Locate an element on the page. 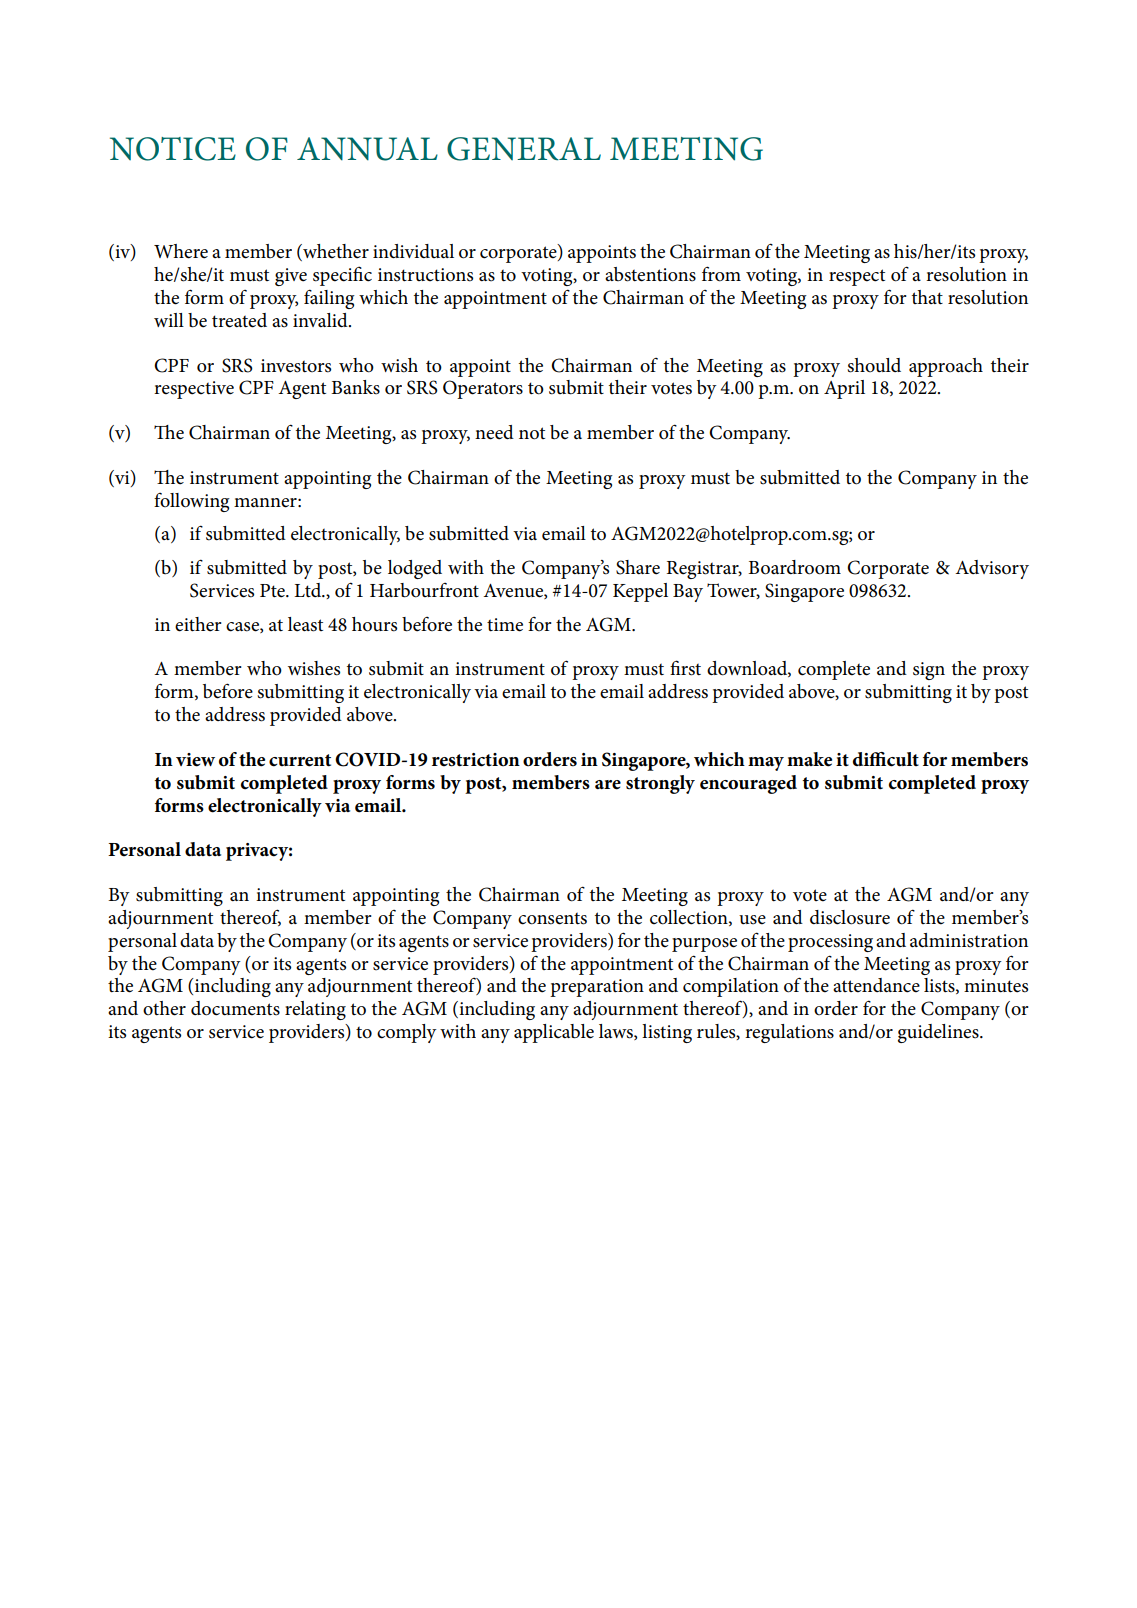  Advisory is located at coordinates (992, 569).
